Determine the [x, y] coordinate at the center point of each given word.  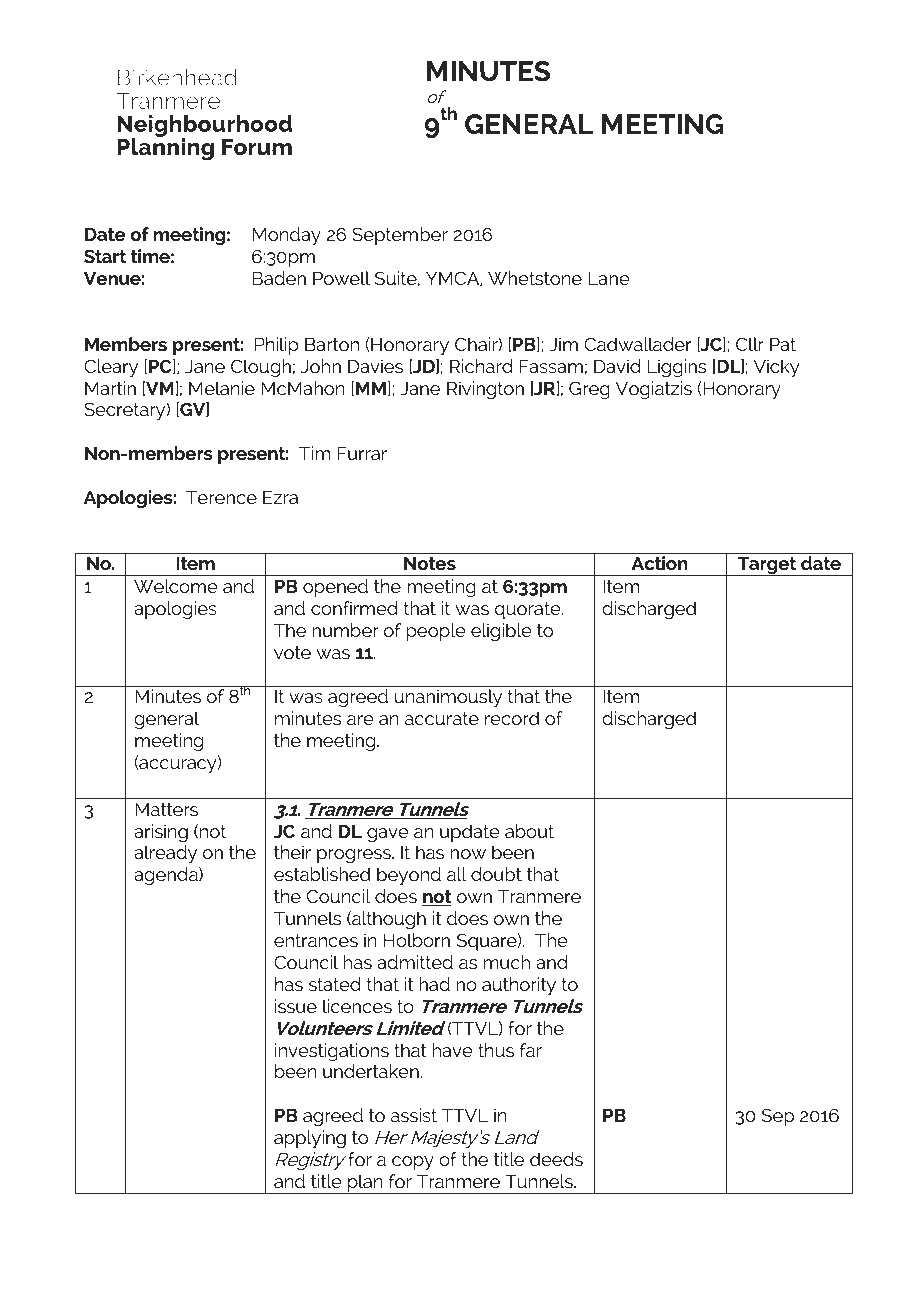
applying [310, 1139]
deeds [556, 1159]
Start [105, 256]
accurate [442, 718]
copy [413, 1163]
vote [292, 652]
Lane [609, 278]
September [400, 236]
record [512, 718]
